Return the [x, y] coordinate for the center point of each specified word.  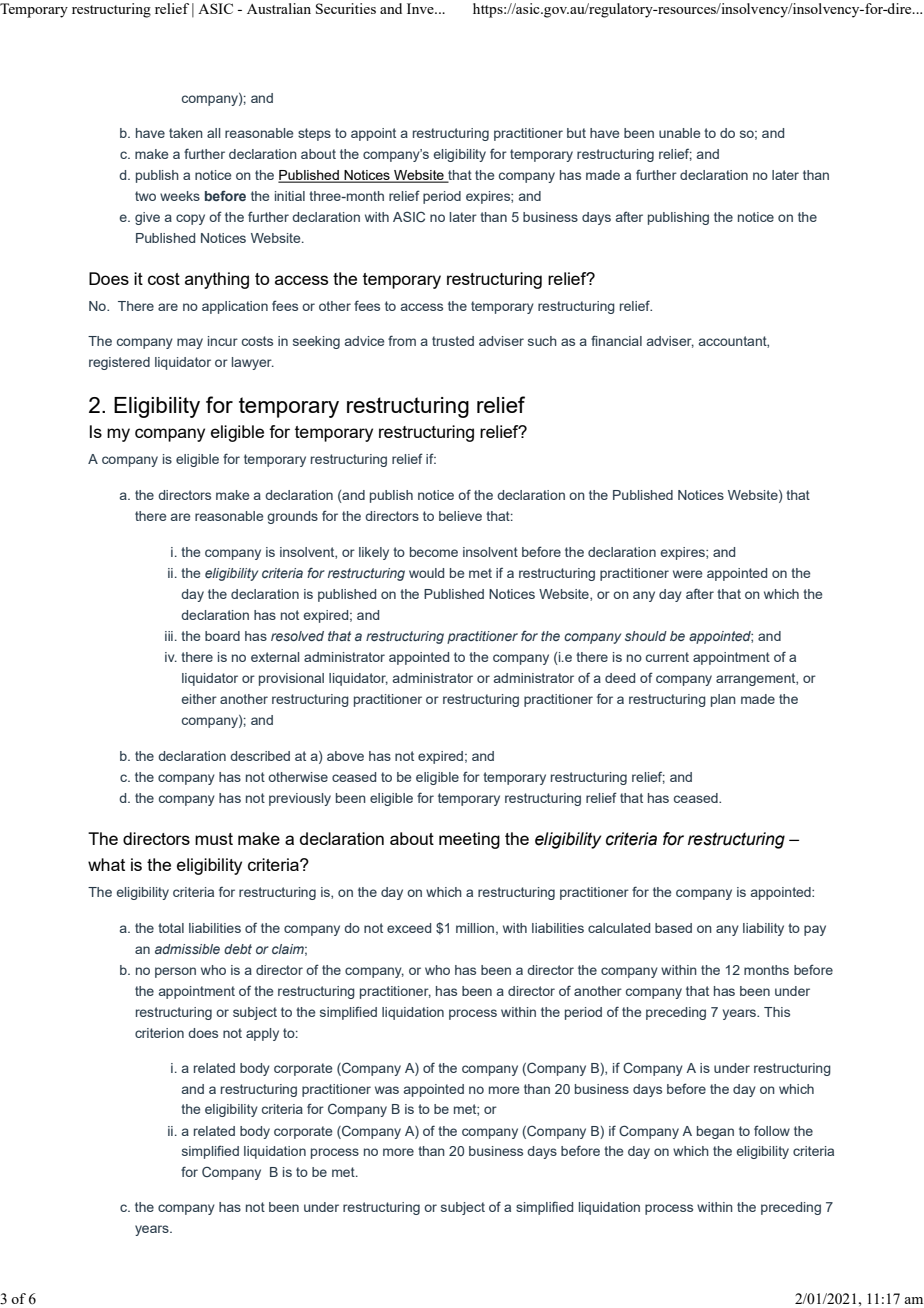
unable [679, 133]
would [426, 573]
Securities [346, 8]
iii [169, 636]
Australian [279, 8]
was [387, 1090]
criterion [159, 1033]
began [715, 1132]
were [687, 574]
